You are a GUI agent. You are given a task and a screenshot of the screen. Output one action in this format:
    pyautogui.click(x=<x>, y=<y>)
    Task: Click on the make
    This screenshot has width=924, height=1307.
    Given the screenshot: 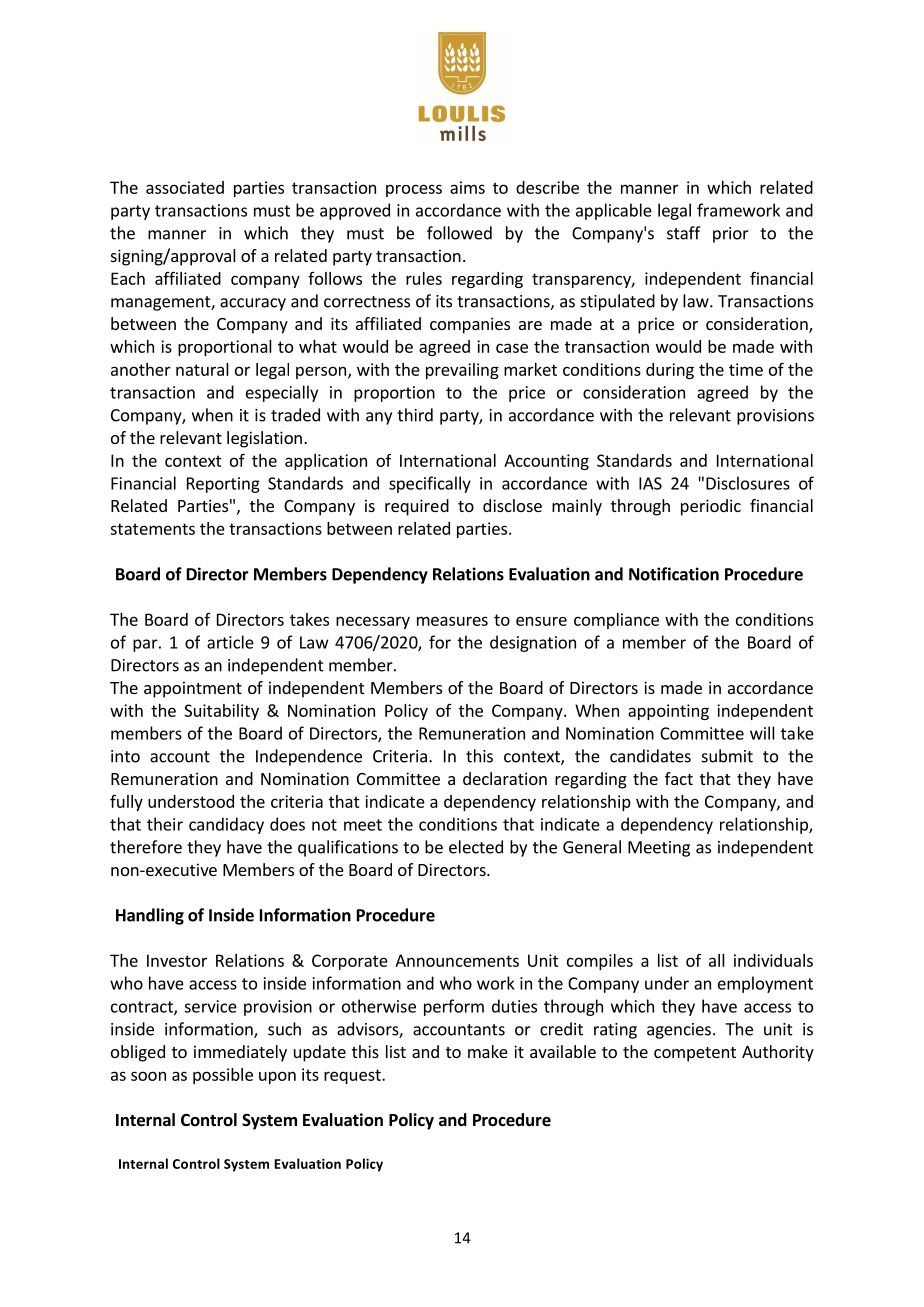 What is the action you would take?
    pyautogui.click(x=488, y=1051)
